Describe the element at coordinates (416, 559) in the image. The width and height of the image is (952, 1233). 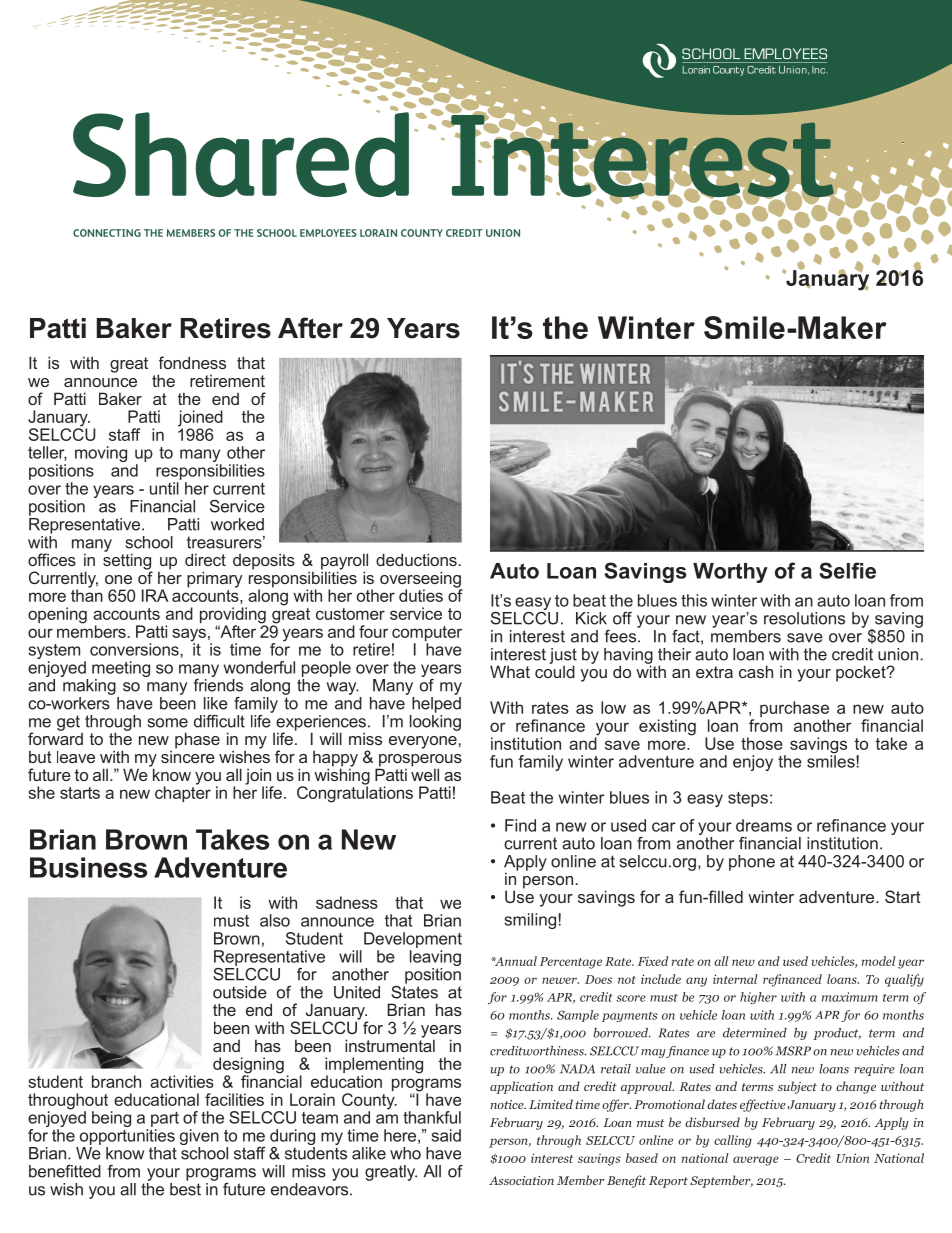
I see `deductions` at that location.
